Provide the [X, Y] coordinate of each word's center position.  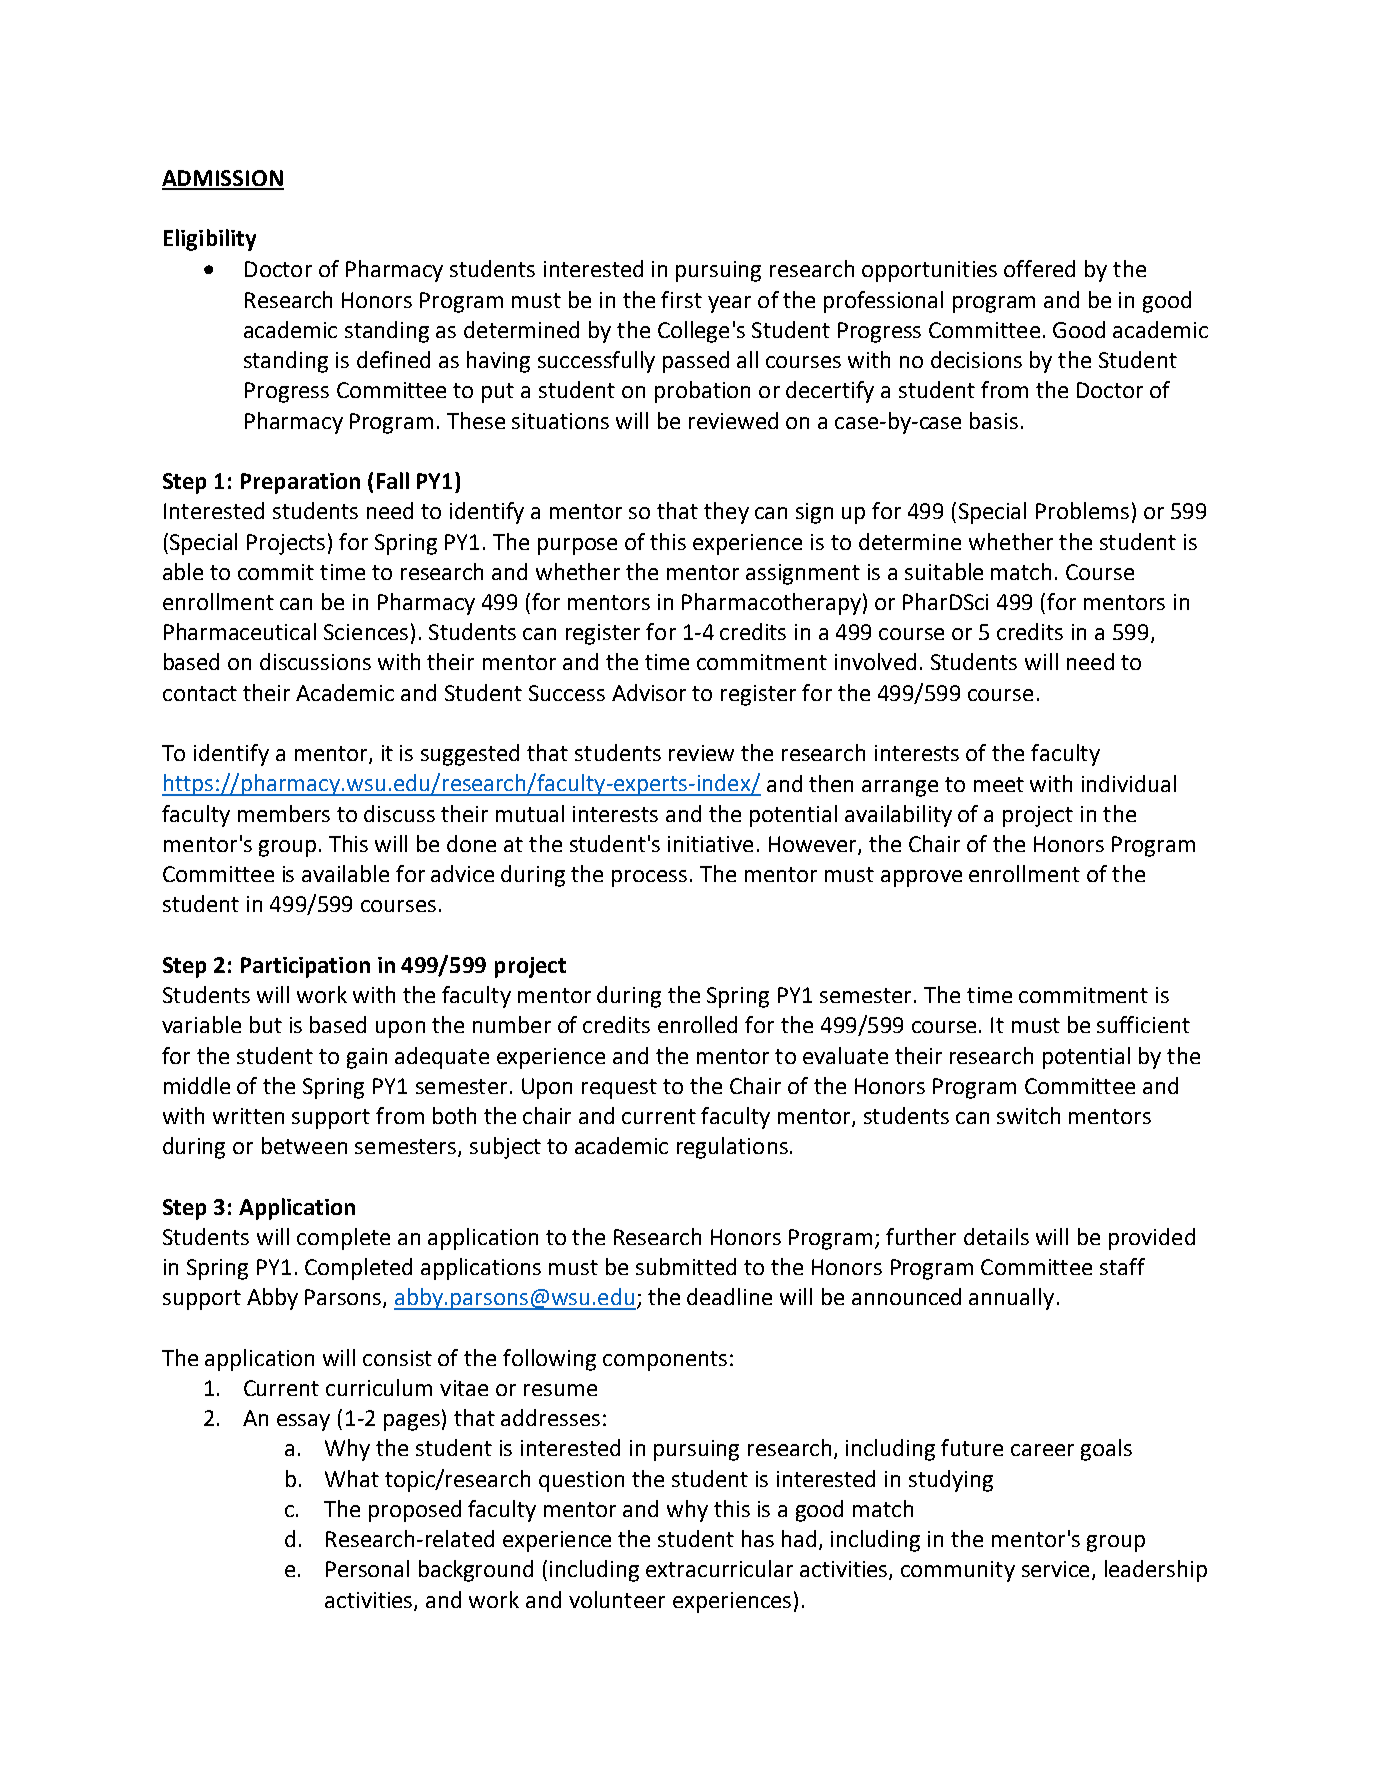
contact [200, 693]
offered [1039, 268]
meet [999, 784]
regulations [732, 1148]
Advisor [649, 692]
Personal [367, 1568]
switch [1028, 1115]
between [304, 1145]
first [681, 299]
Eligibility [210, 240]
